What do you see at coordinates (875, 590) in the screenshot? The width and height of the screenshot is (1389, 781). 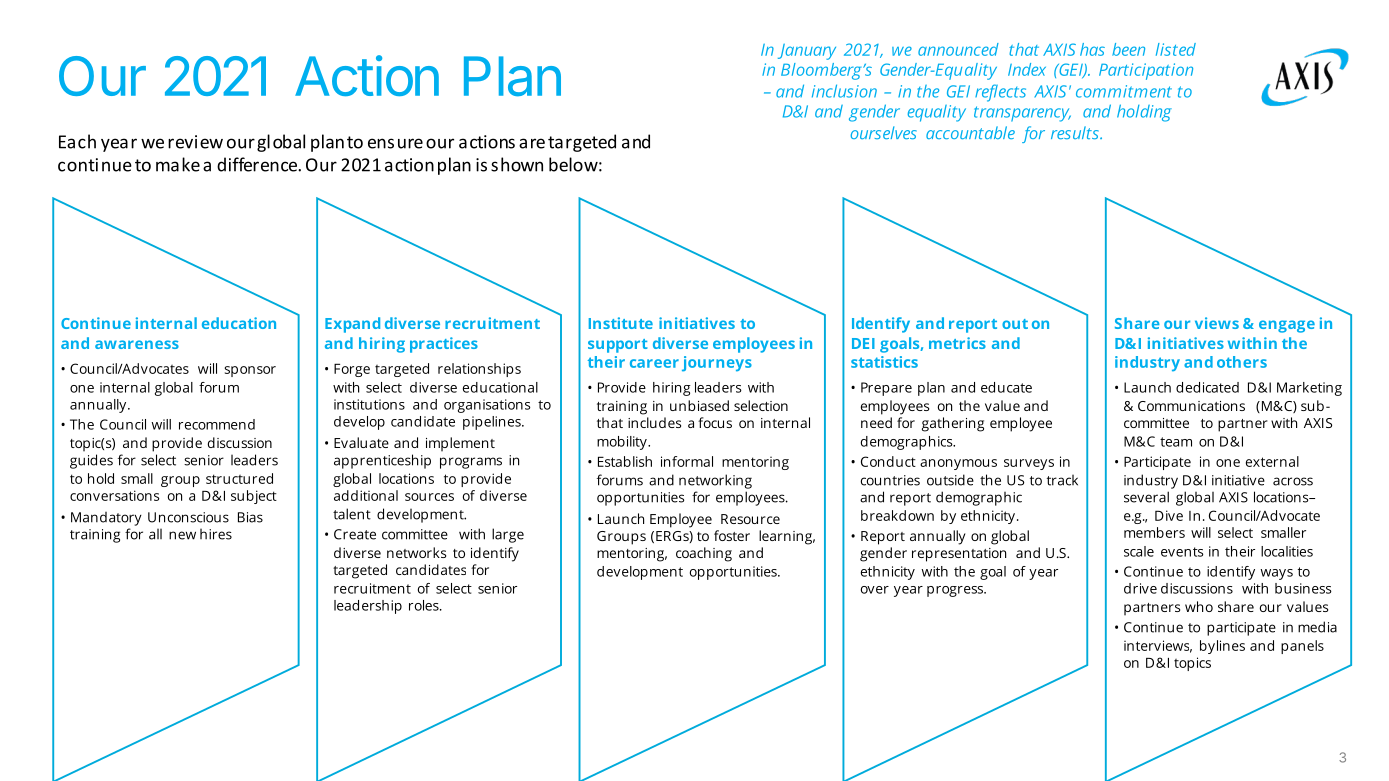 I see `over` at bounding box center [875, 590].
